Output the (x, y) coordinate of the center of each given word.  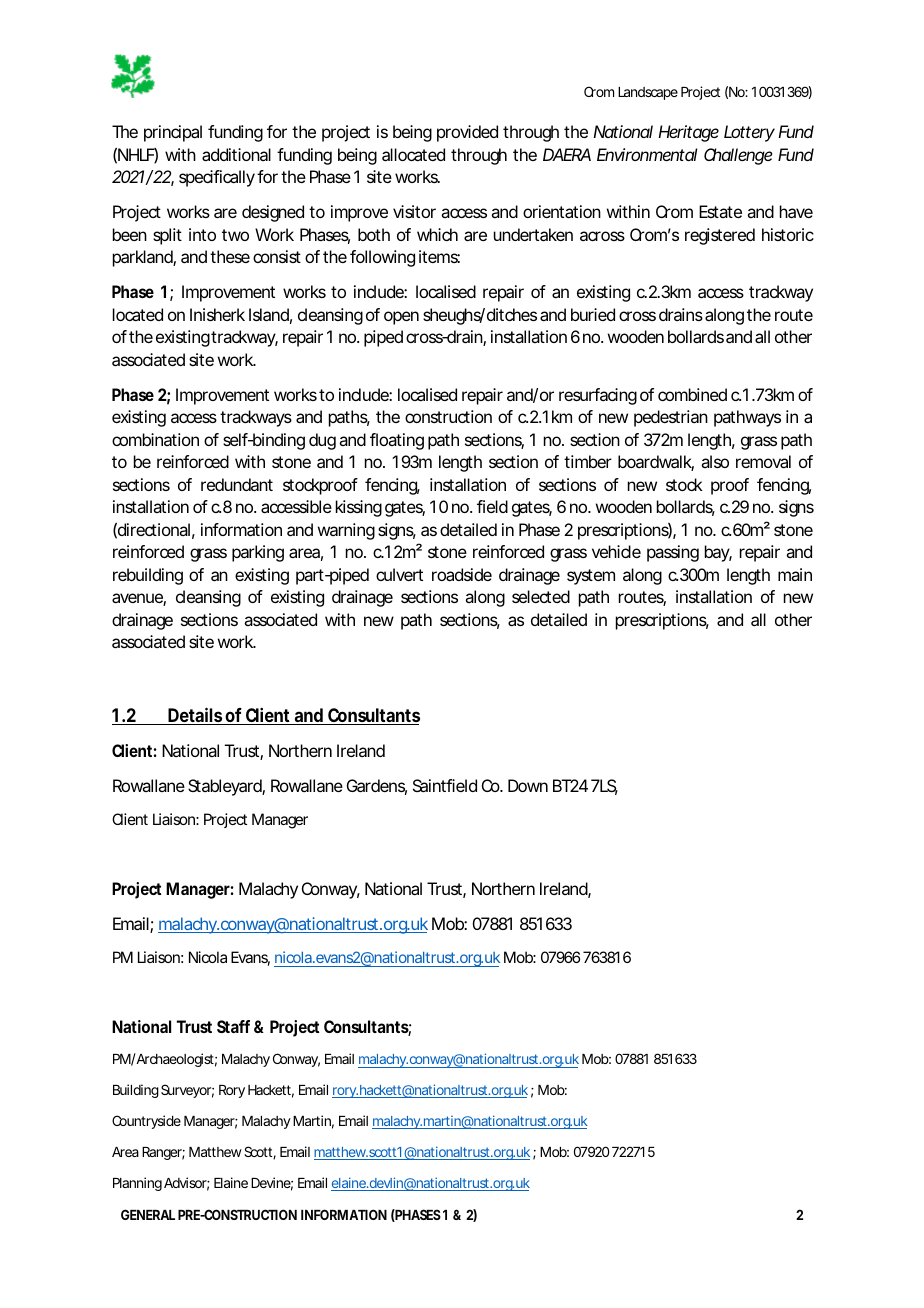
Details (196, 716)
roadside (462, 574)
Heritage (688, 133)
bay (718, 553)
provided (467, 133)
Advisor (187, 1184)
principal (173, 133)
